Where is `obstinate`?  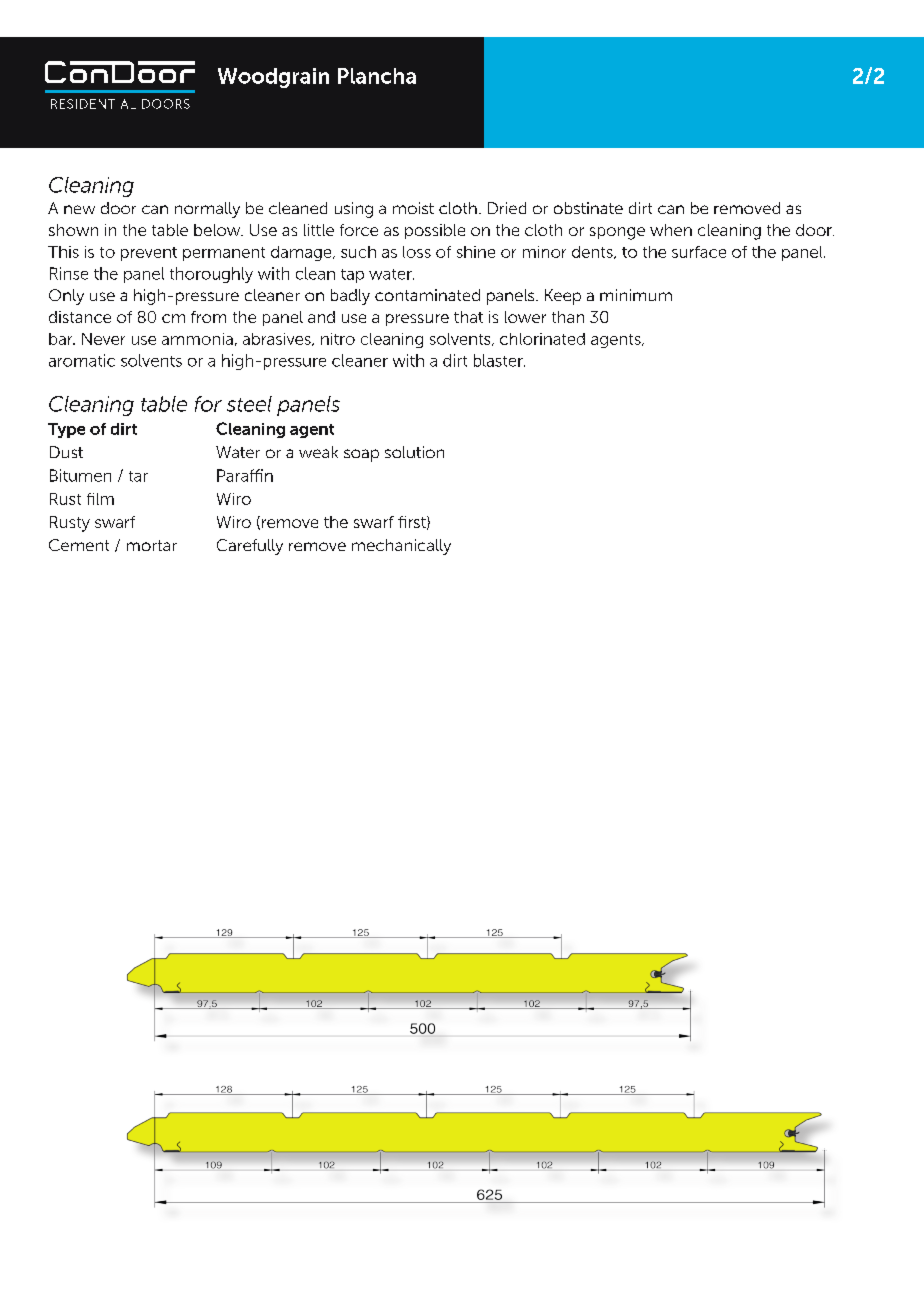 obstinate is located at coordinates (588, 208).
